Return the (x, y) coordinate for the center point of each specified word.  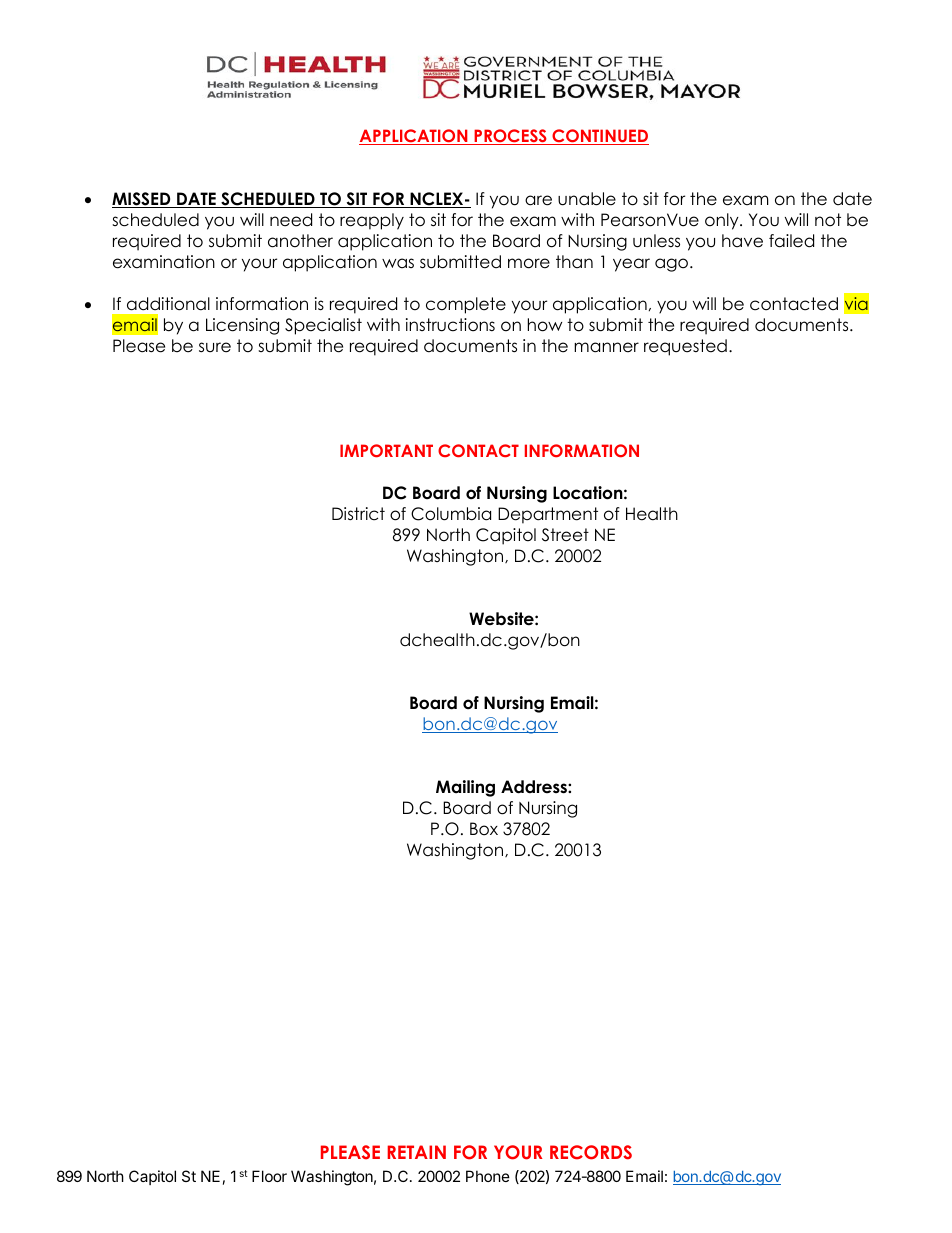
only (723, 221)
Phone (488, 1176)
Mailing (465, 788)
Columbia (451, 514)
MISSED (142, 200)
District (358, 514)
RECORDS (591, 1152)
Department (548, 515)
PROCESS (510, 137)
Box (484, 829)
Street (565, 535)
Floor (269, 1176)
